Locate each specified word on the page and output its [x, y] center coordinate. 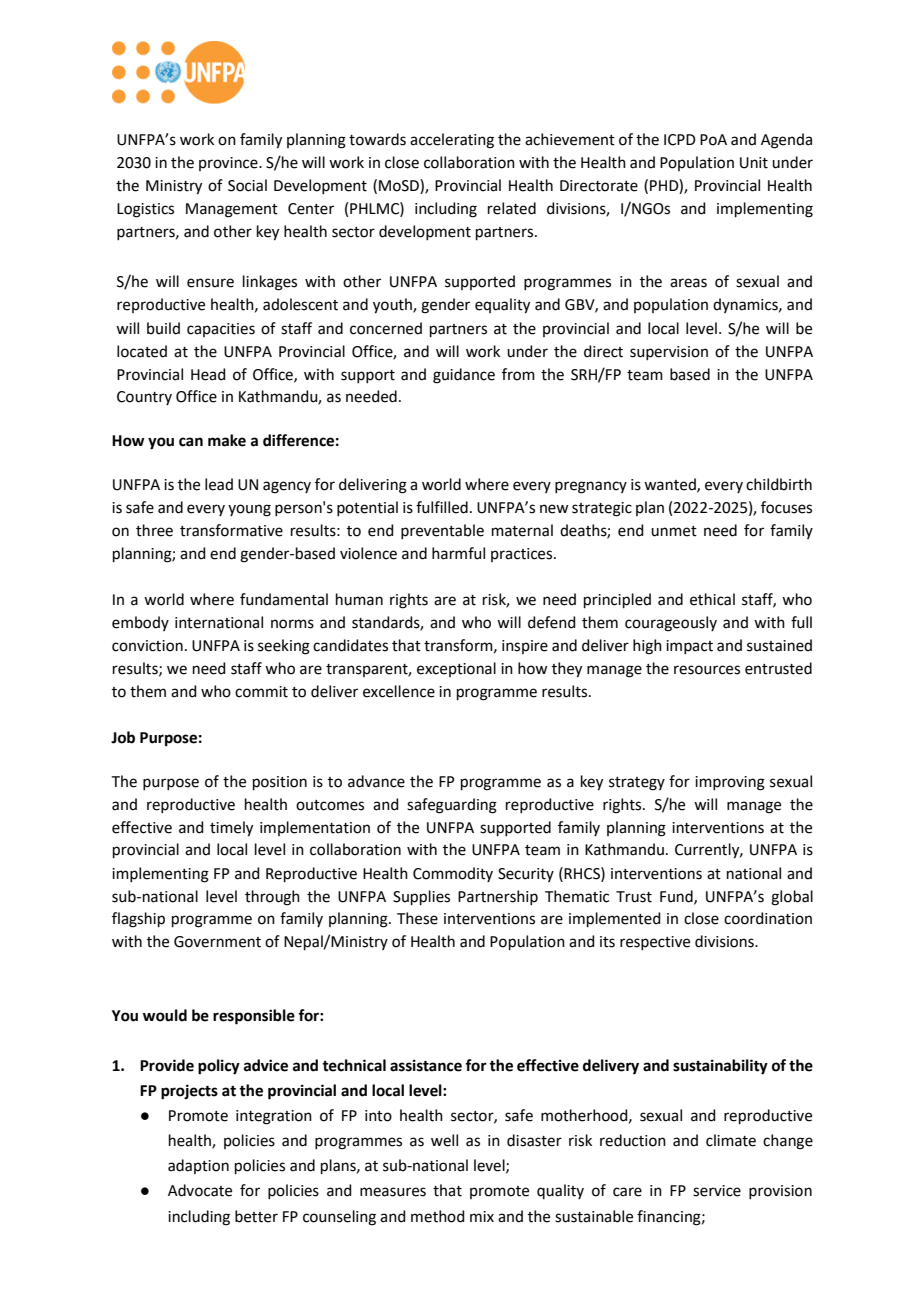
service [717, 1191]
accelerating [452, 141]
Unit [754, 163]
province [229, 164]
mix [482, 1216]
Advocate [200, 1190]
